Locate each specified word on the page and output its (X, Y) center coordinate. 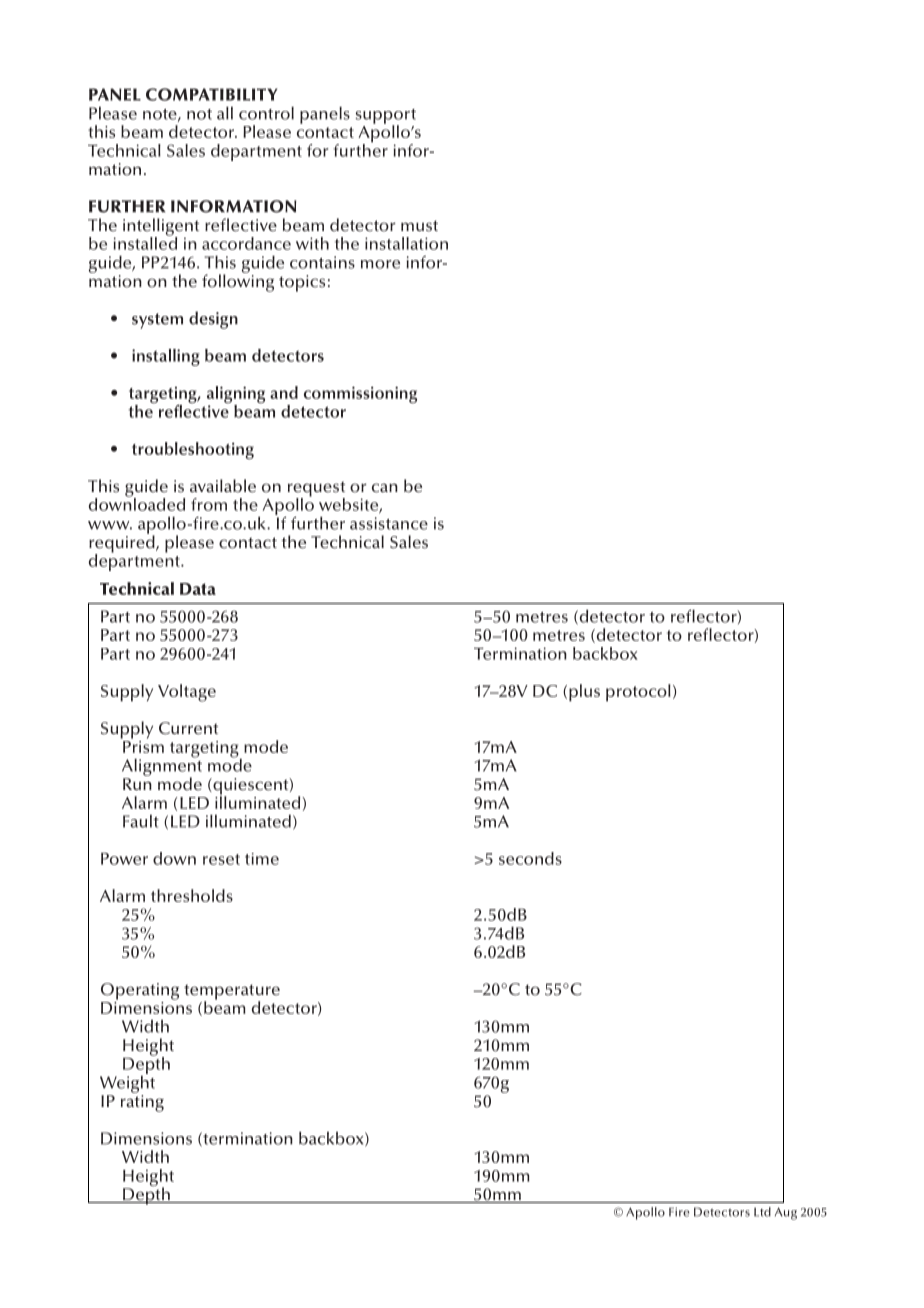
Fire (679, 1212)
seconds (530, 858)
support (385, 117)
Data (198, 589)
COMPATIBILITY (211, 94)
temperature (232, 993)
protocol (638, 693)
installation (406, 243)
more (380, 264)
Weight (127, 1083)
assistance (389, 523)
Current (188, 728)
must (419, 226)
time (262, 859)
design (213, 320)
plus (584, 693)
